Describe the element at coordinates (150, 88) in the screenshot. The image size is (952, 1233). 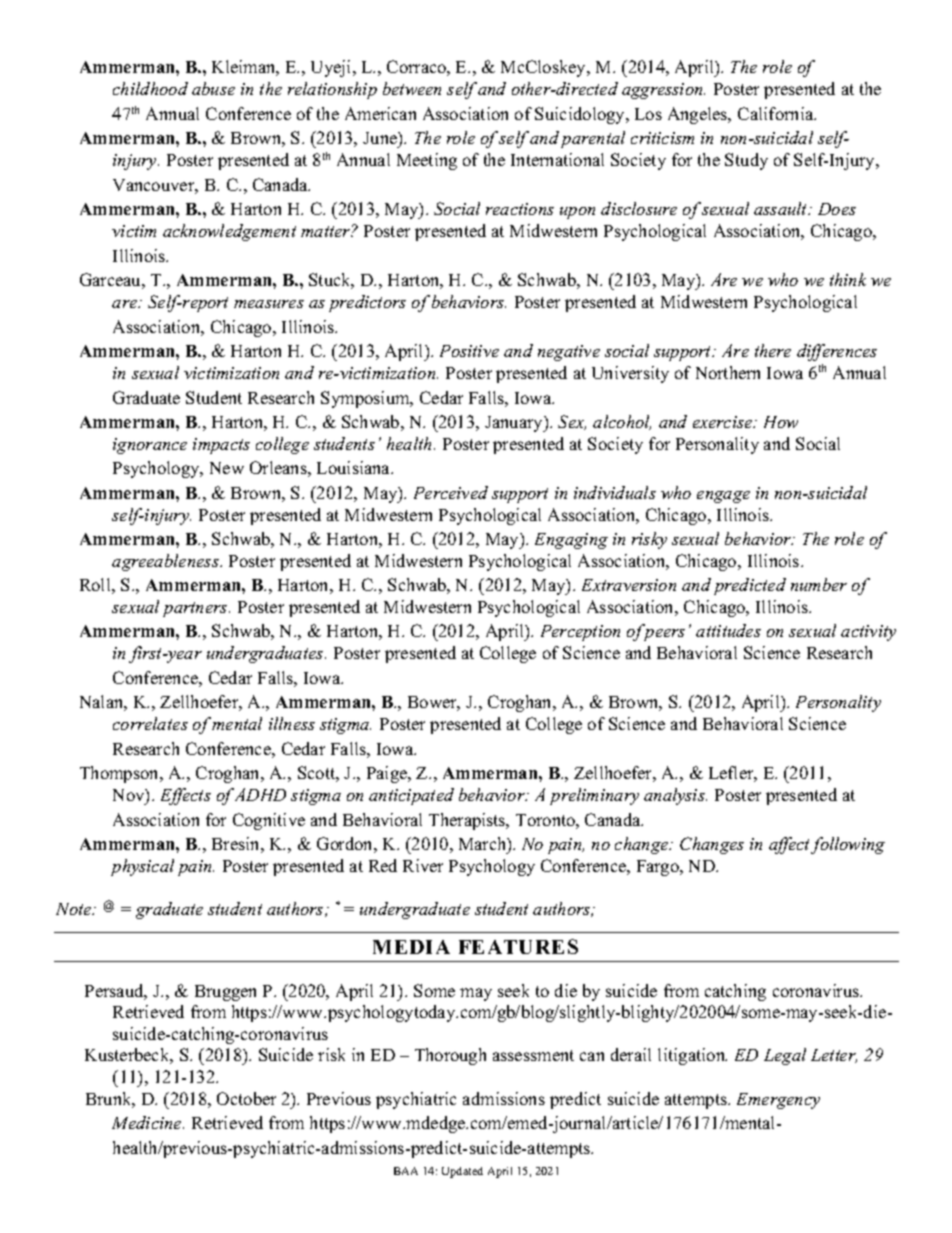
I see `childhood` at that location.
